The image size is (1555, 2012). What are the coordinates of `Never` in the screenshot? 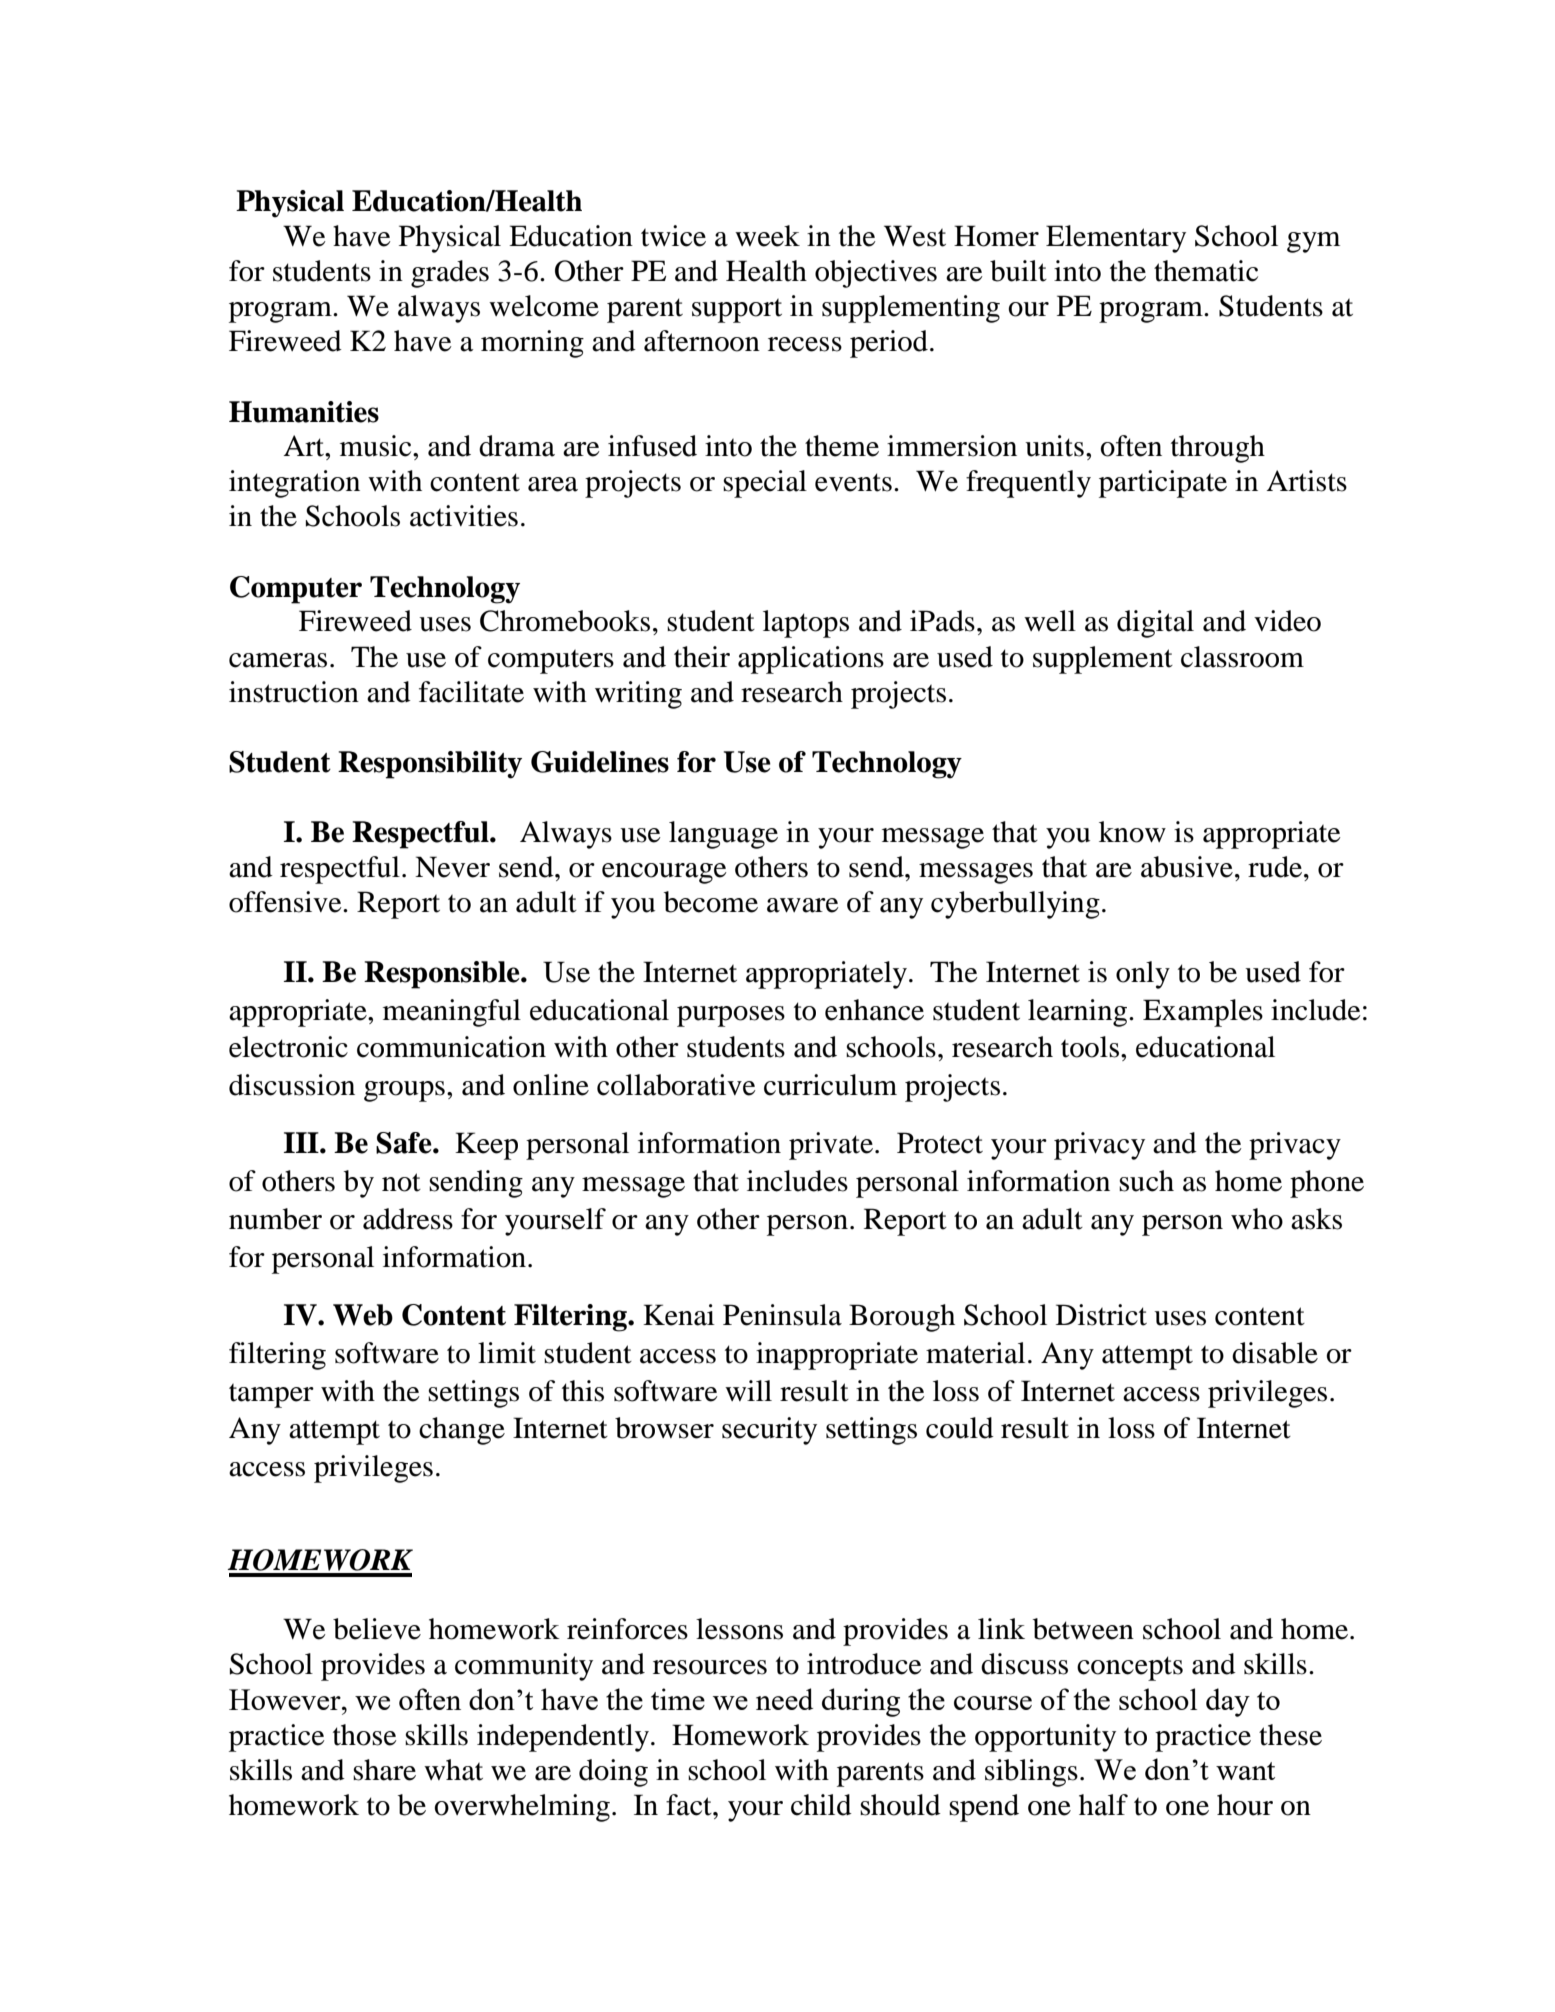 It's located at (452, 867).
